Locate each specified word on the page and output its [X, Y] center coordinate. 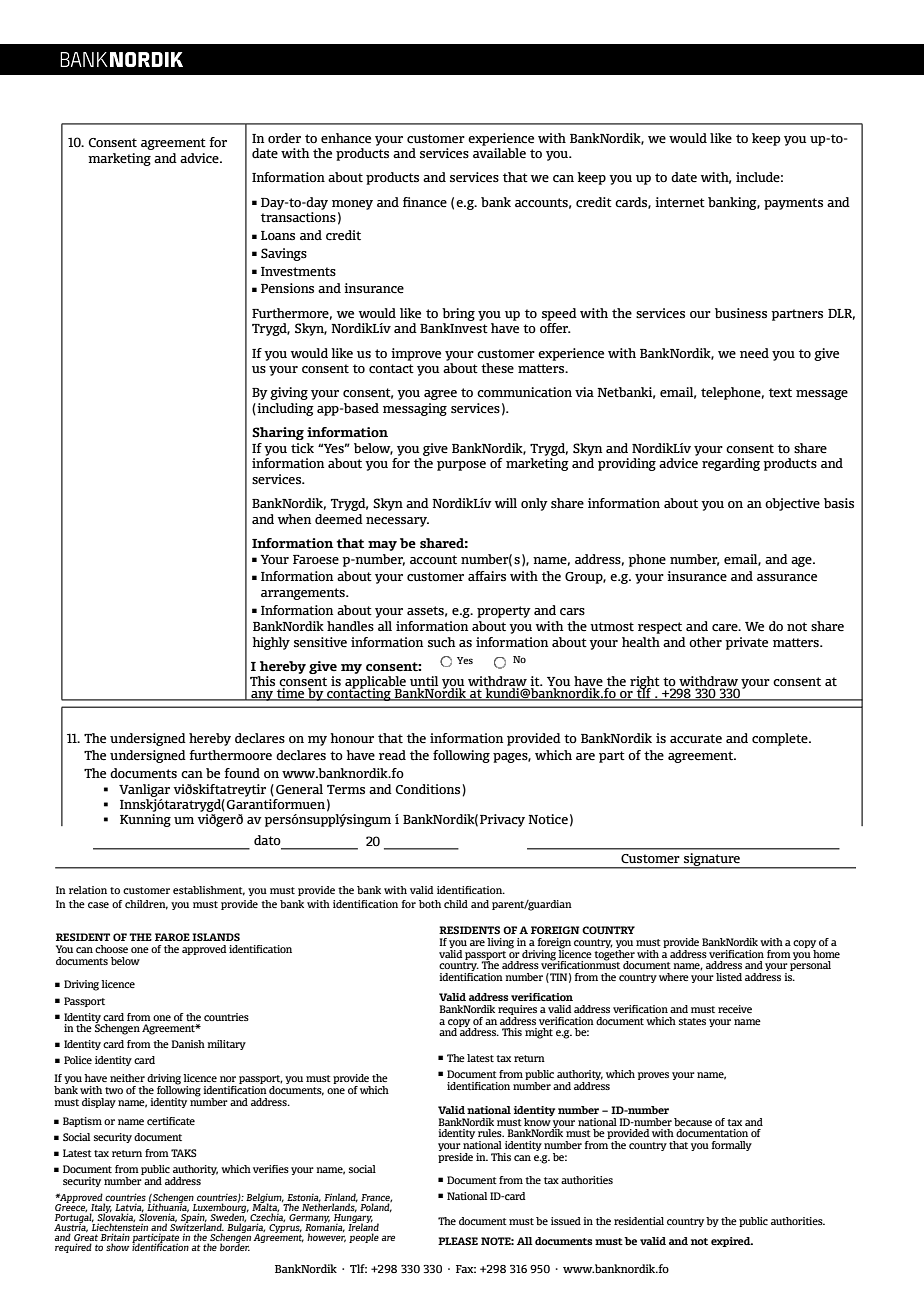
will [506, 503]
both [430, 904]
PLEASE [458, 1241]
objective [792, 504]
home [825, 952]
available [499, 153]
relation [88, 890]
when [295, 519]
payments [793, 204]
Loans [278, 235]
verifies [271, 1169]
